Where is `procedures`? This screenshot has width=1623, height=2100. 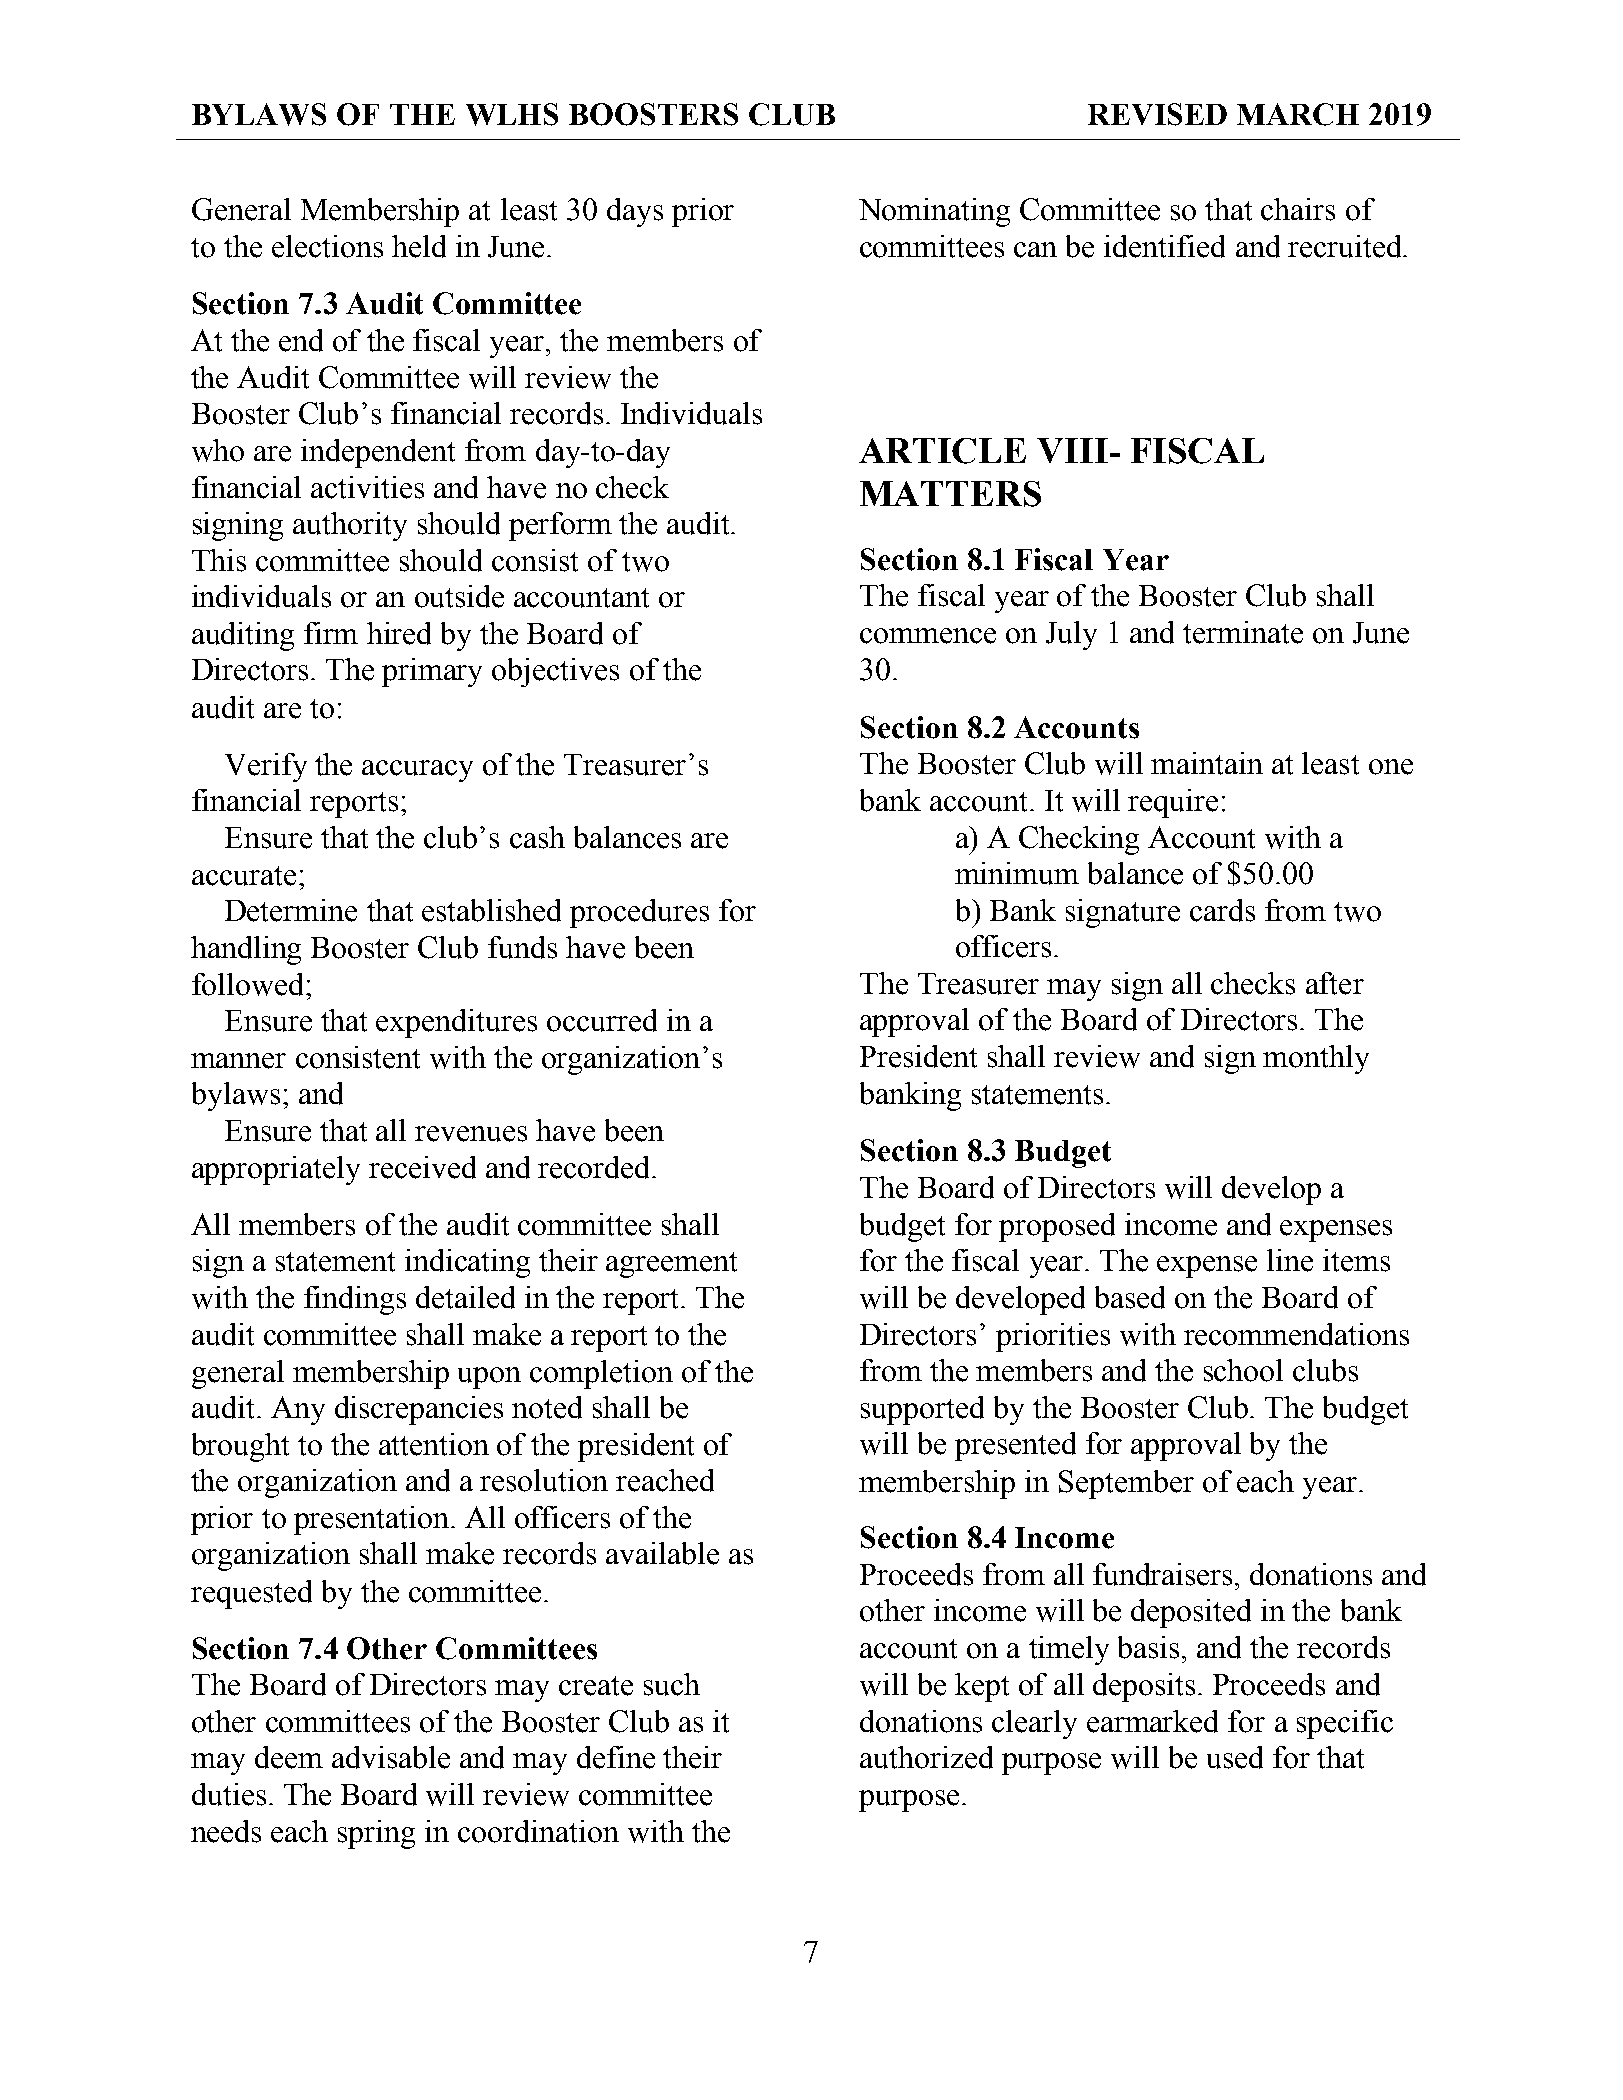 procedures is located at coordinates (639, 913).
